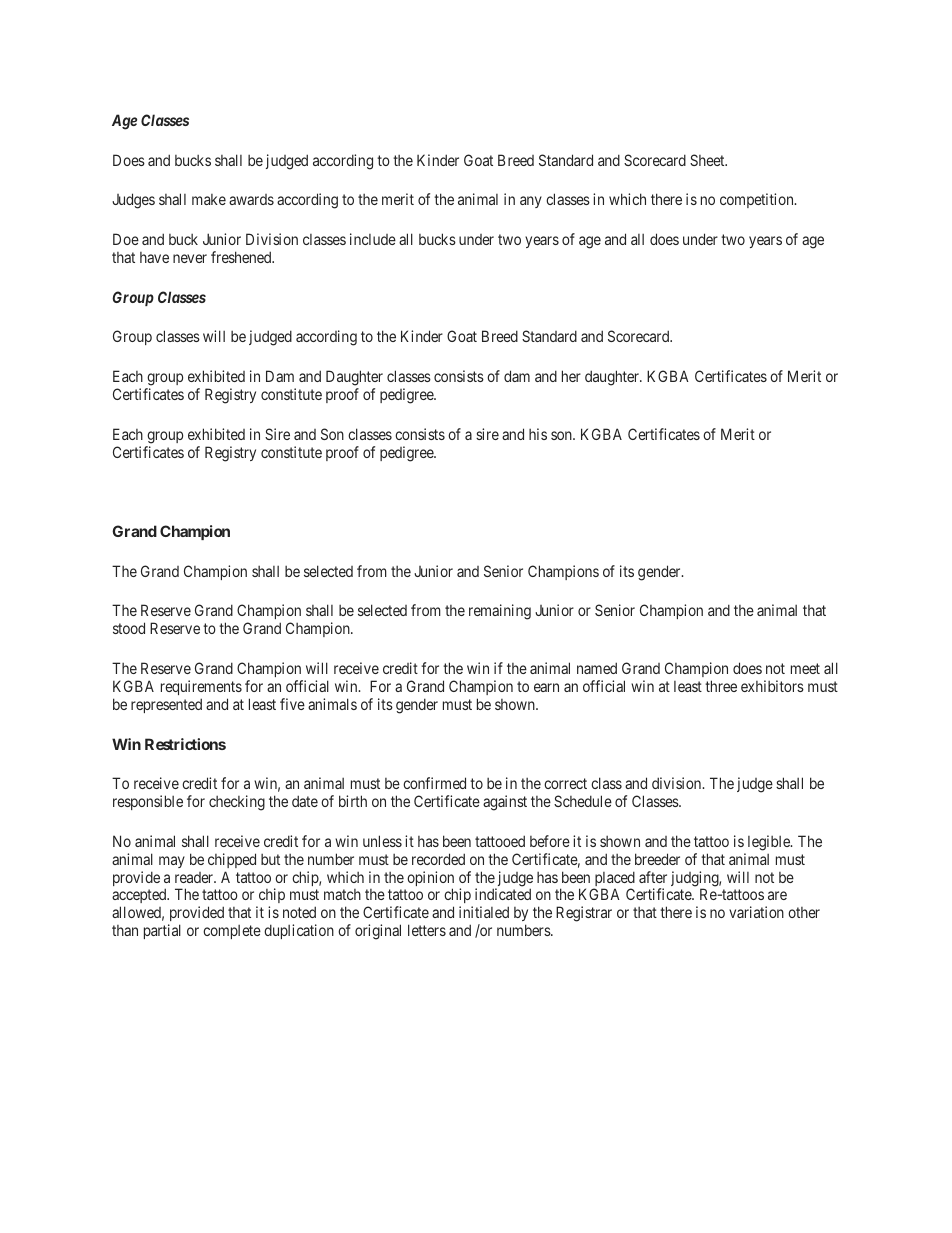 The height and width of the page is (1233, 952). What do you see at coordinates (721, 686) in the page?
I see `three` at bounding box center [721, 686].
